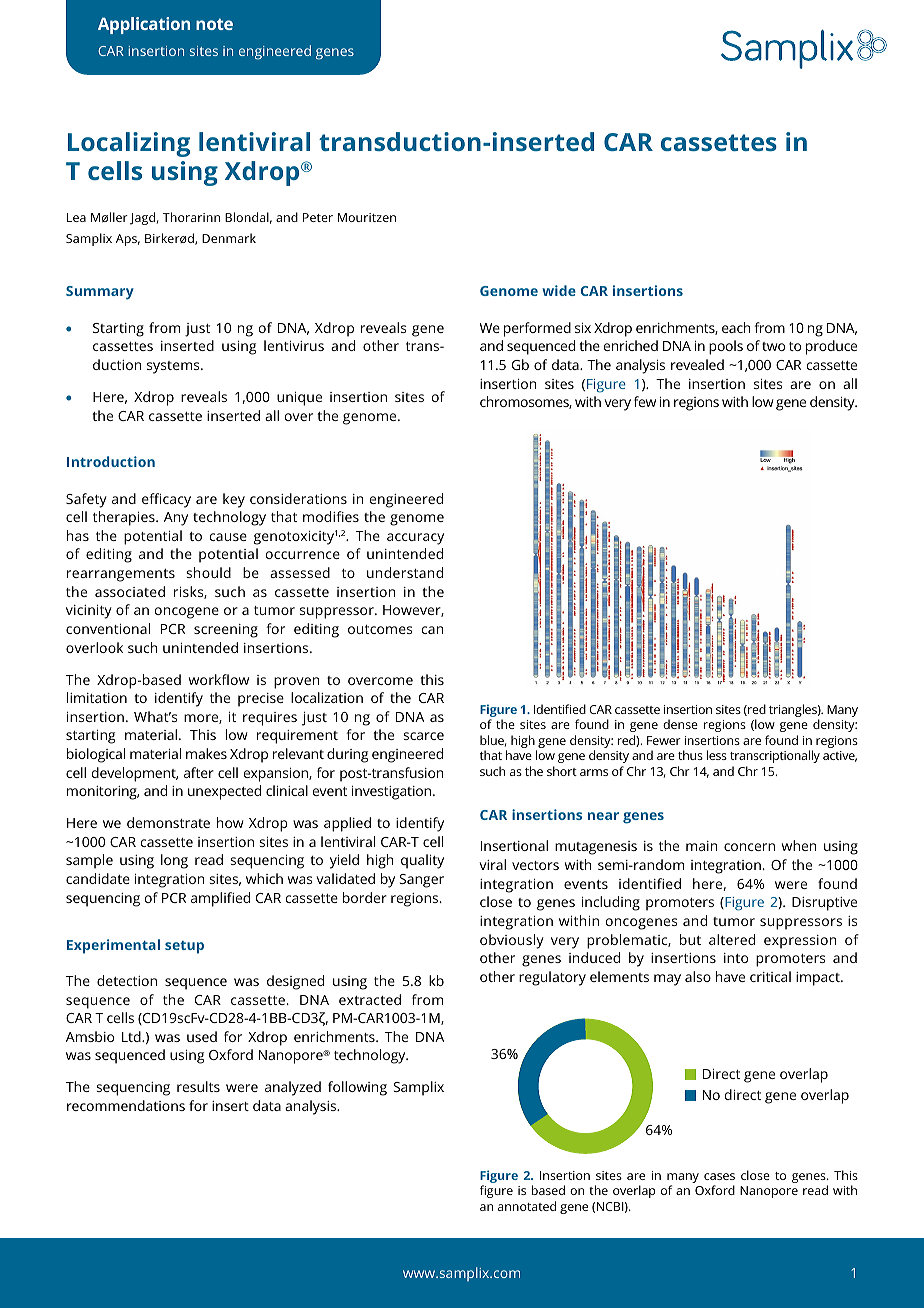  What do you see at coordinates (726, 347) in the screenshot?
I see `pools` at bounding box center [726, 347].
